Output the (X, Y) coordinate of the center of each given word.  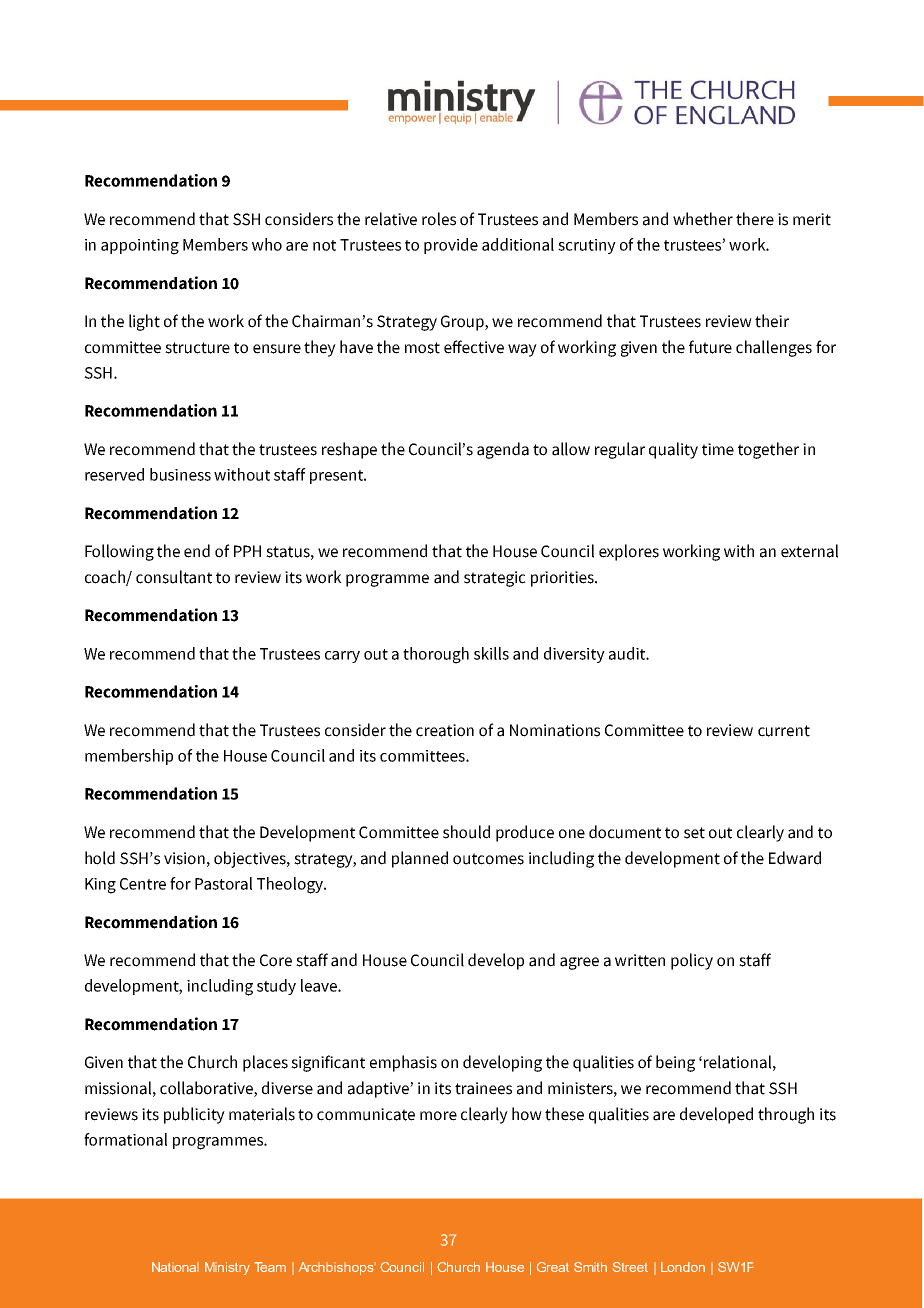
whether (703, 219)
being (675, 1063)
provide (451, 246)
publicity (194, 1115)
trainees (483, 1088)
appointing (140, 247)
